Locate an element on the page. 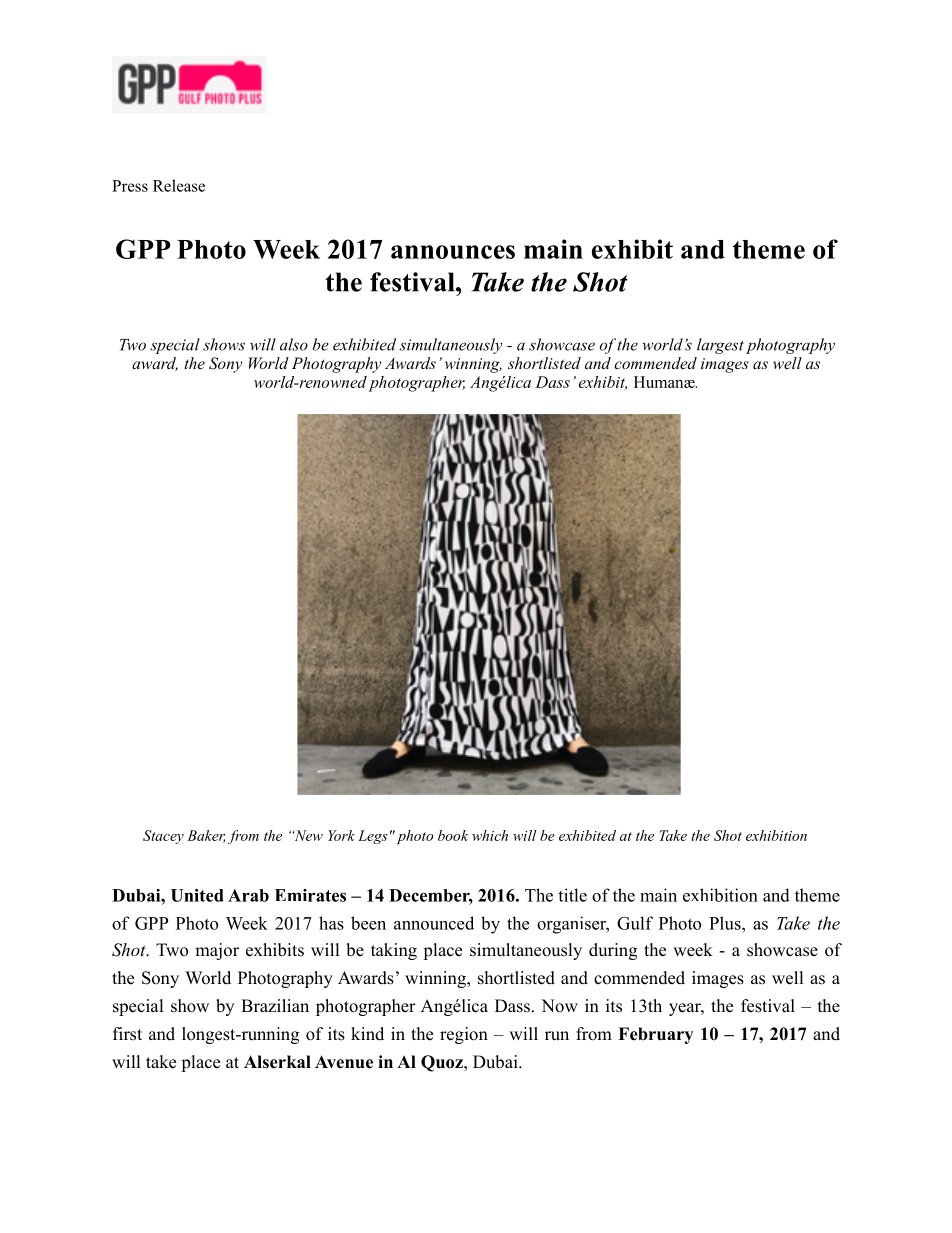 This page has height=1233, width=952. first is located at coordinates (127, 1034).
